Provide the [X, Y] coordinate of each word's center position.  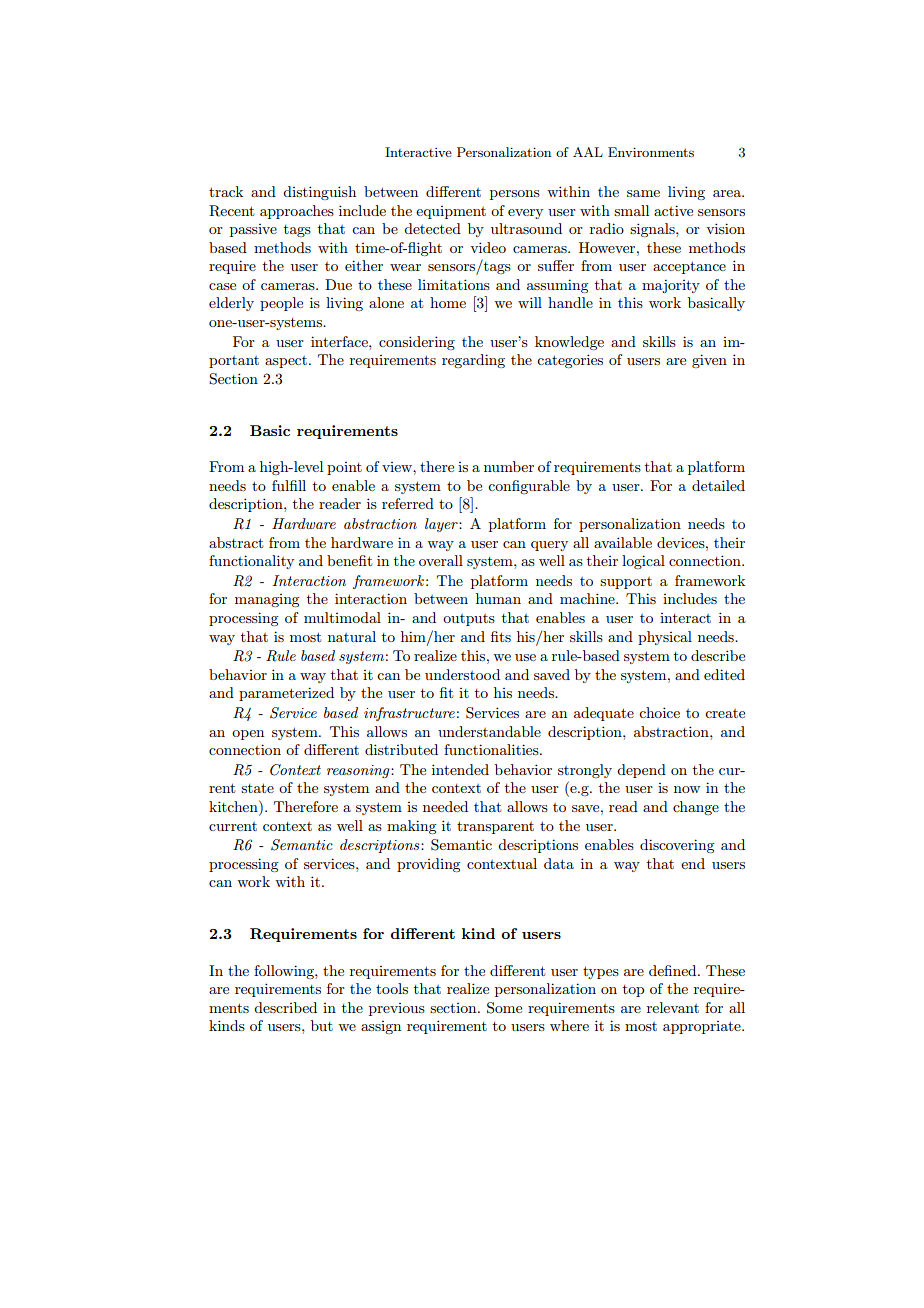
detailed [718, 485]
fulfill [289, 485]
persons [515, 195]
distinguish [319, 193]
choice [659, 712]
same [643, 193]
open [248, 735]
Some [504, 1008]
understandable [489, 731]
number [509, 466]
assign [381, 1027]
